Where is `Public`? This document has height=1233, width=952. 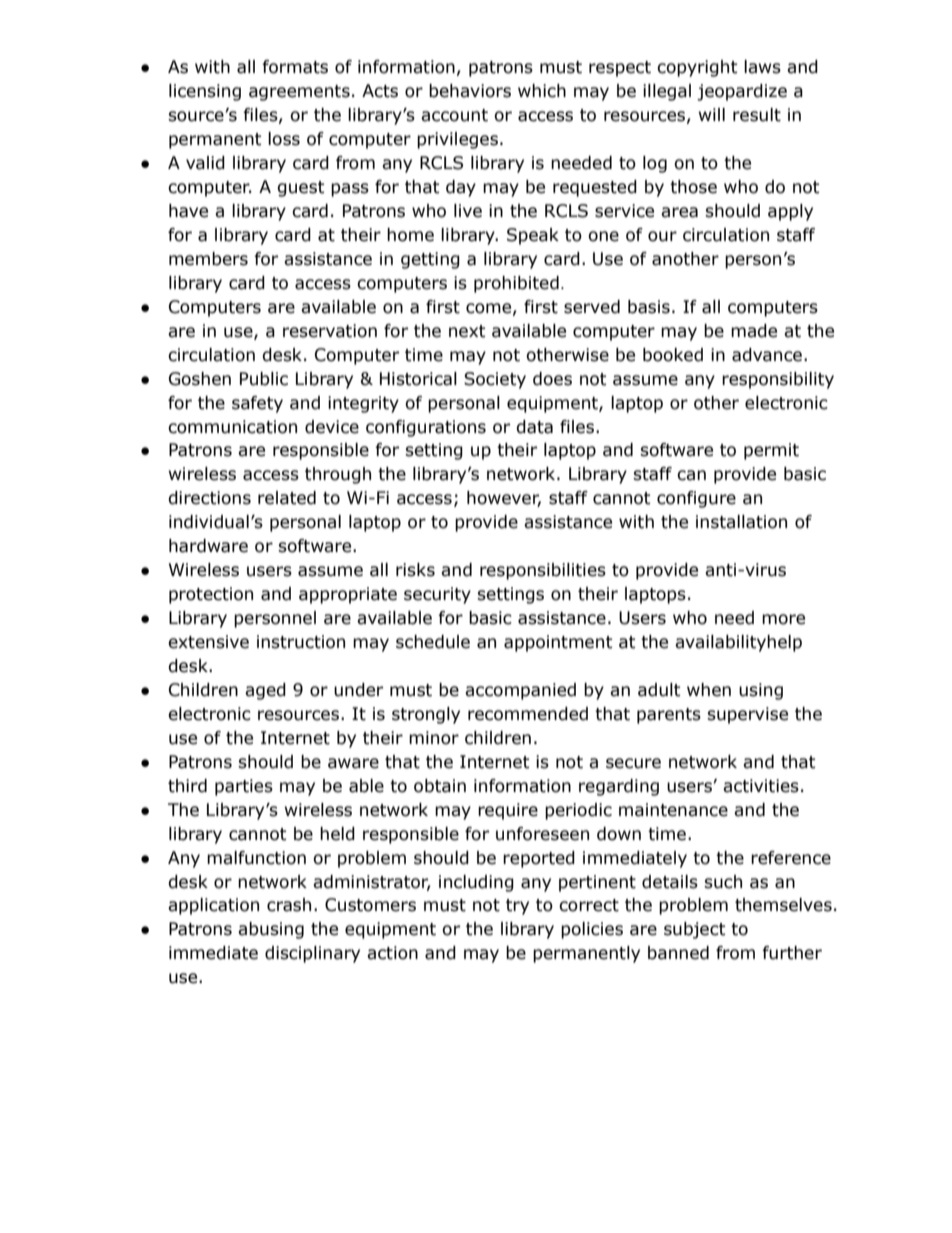 Public is located at coordinates (264, 379).
